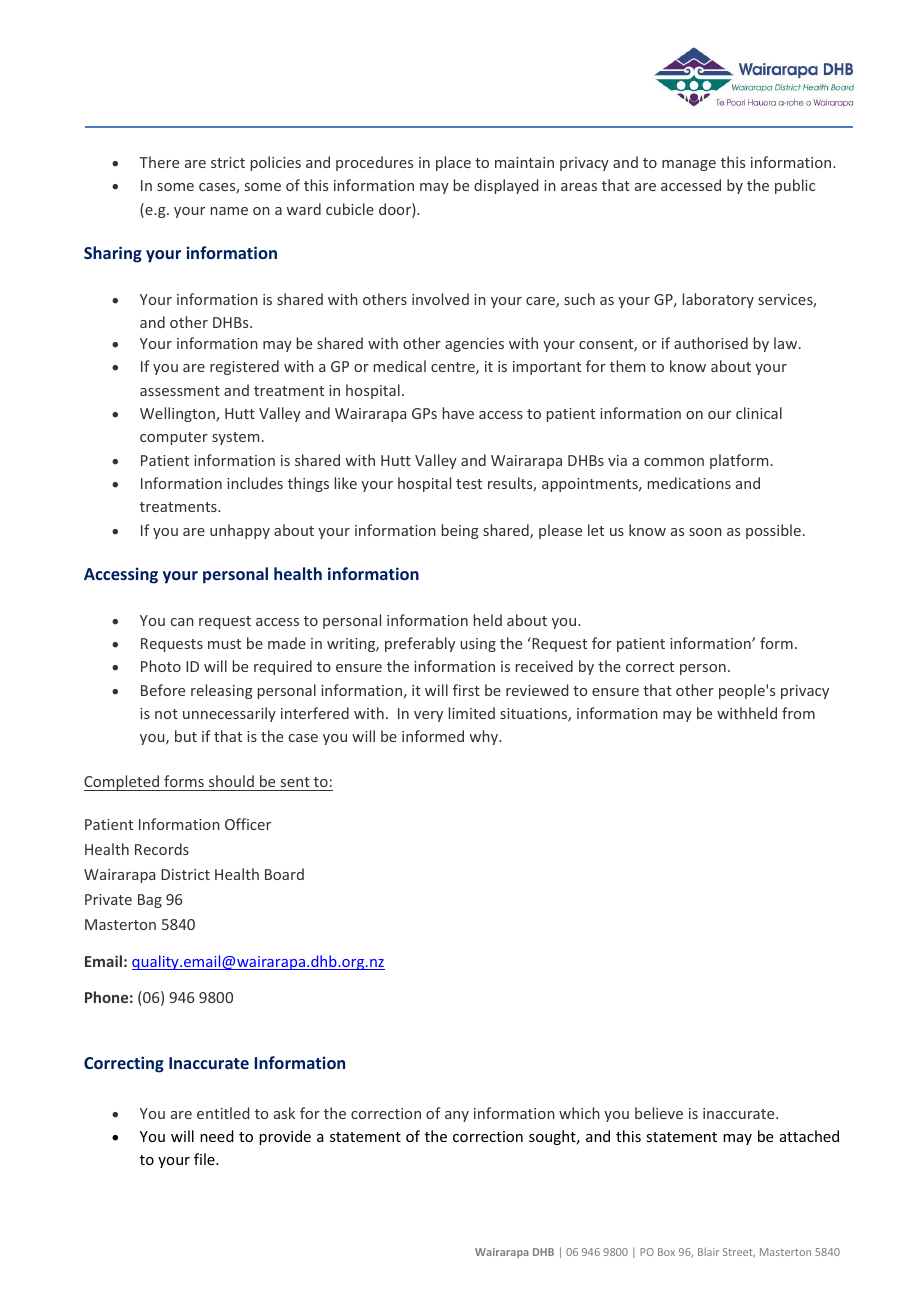 The height and width of the screenshot is (1308, 924). What do you see at coordinates (453, 163) in the screenshot?
I see `place` at bounding box center [453, 163].
